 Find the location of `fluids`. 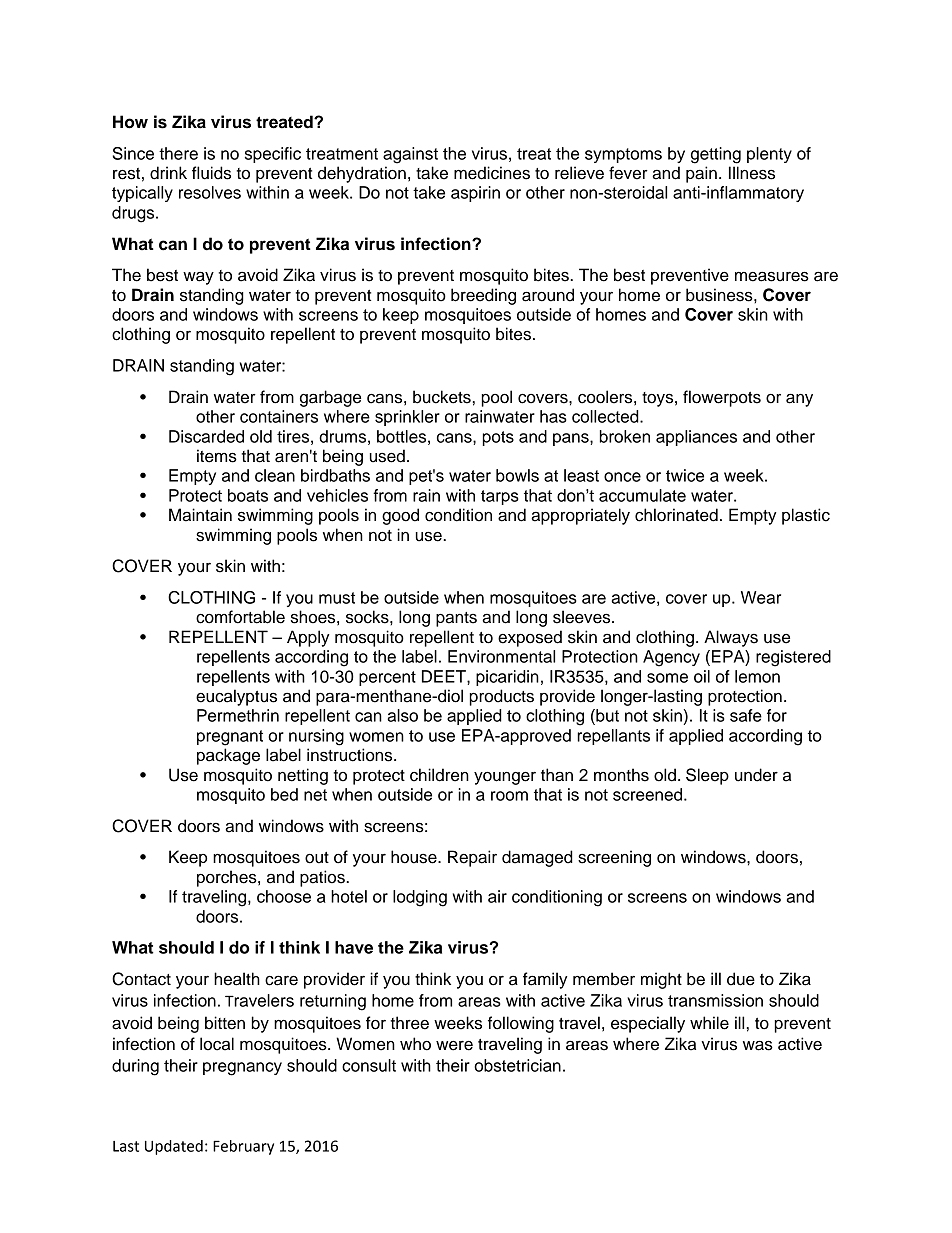

fluids is located at coordinates (211, 173).
